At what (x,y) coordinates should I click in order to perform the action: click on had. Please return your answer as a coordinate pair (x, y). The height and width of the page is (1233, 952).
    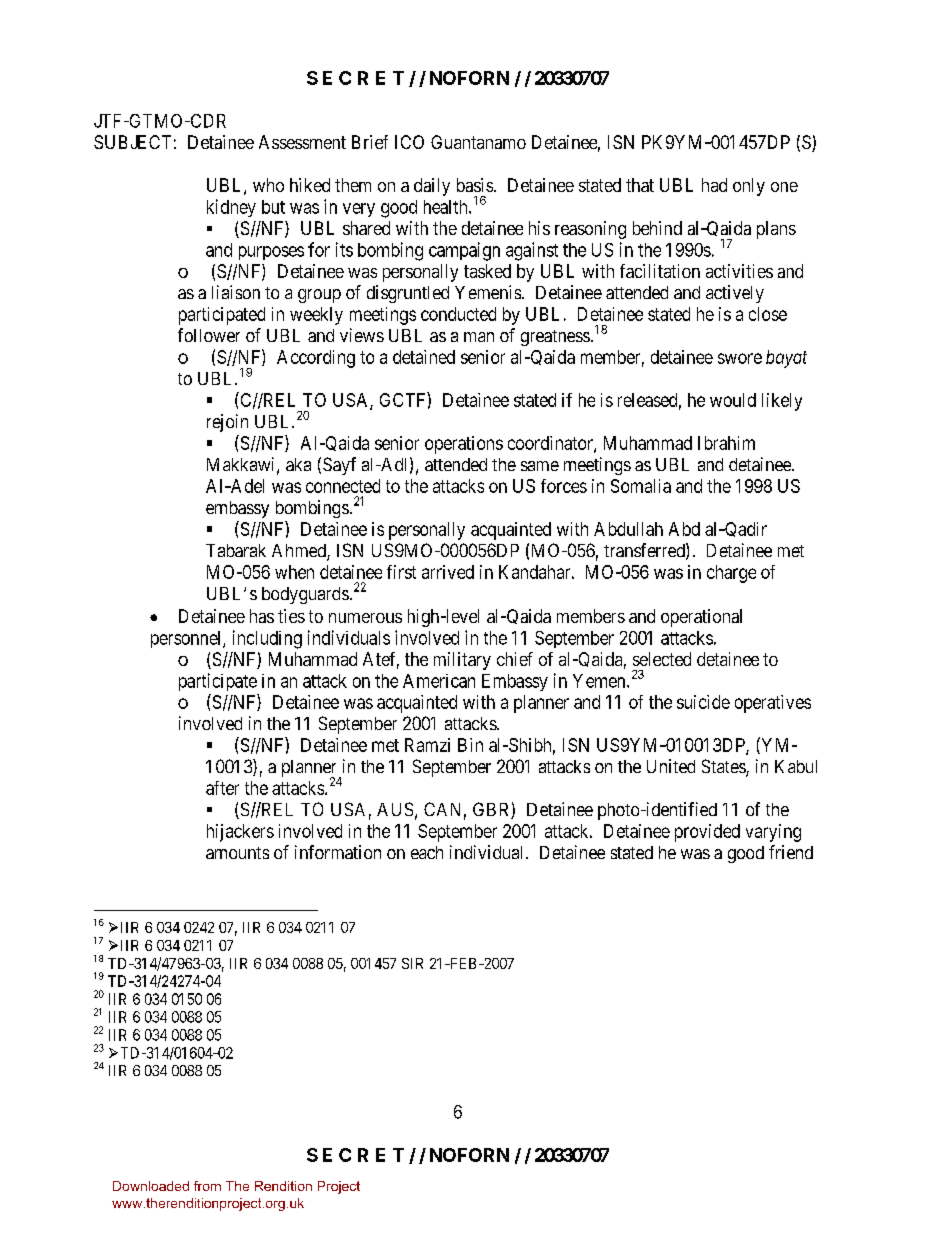
    Looking at the image, I should click on (714, 185).
